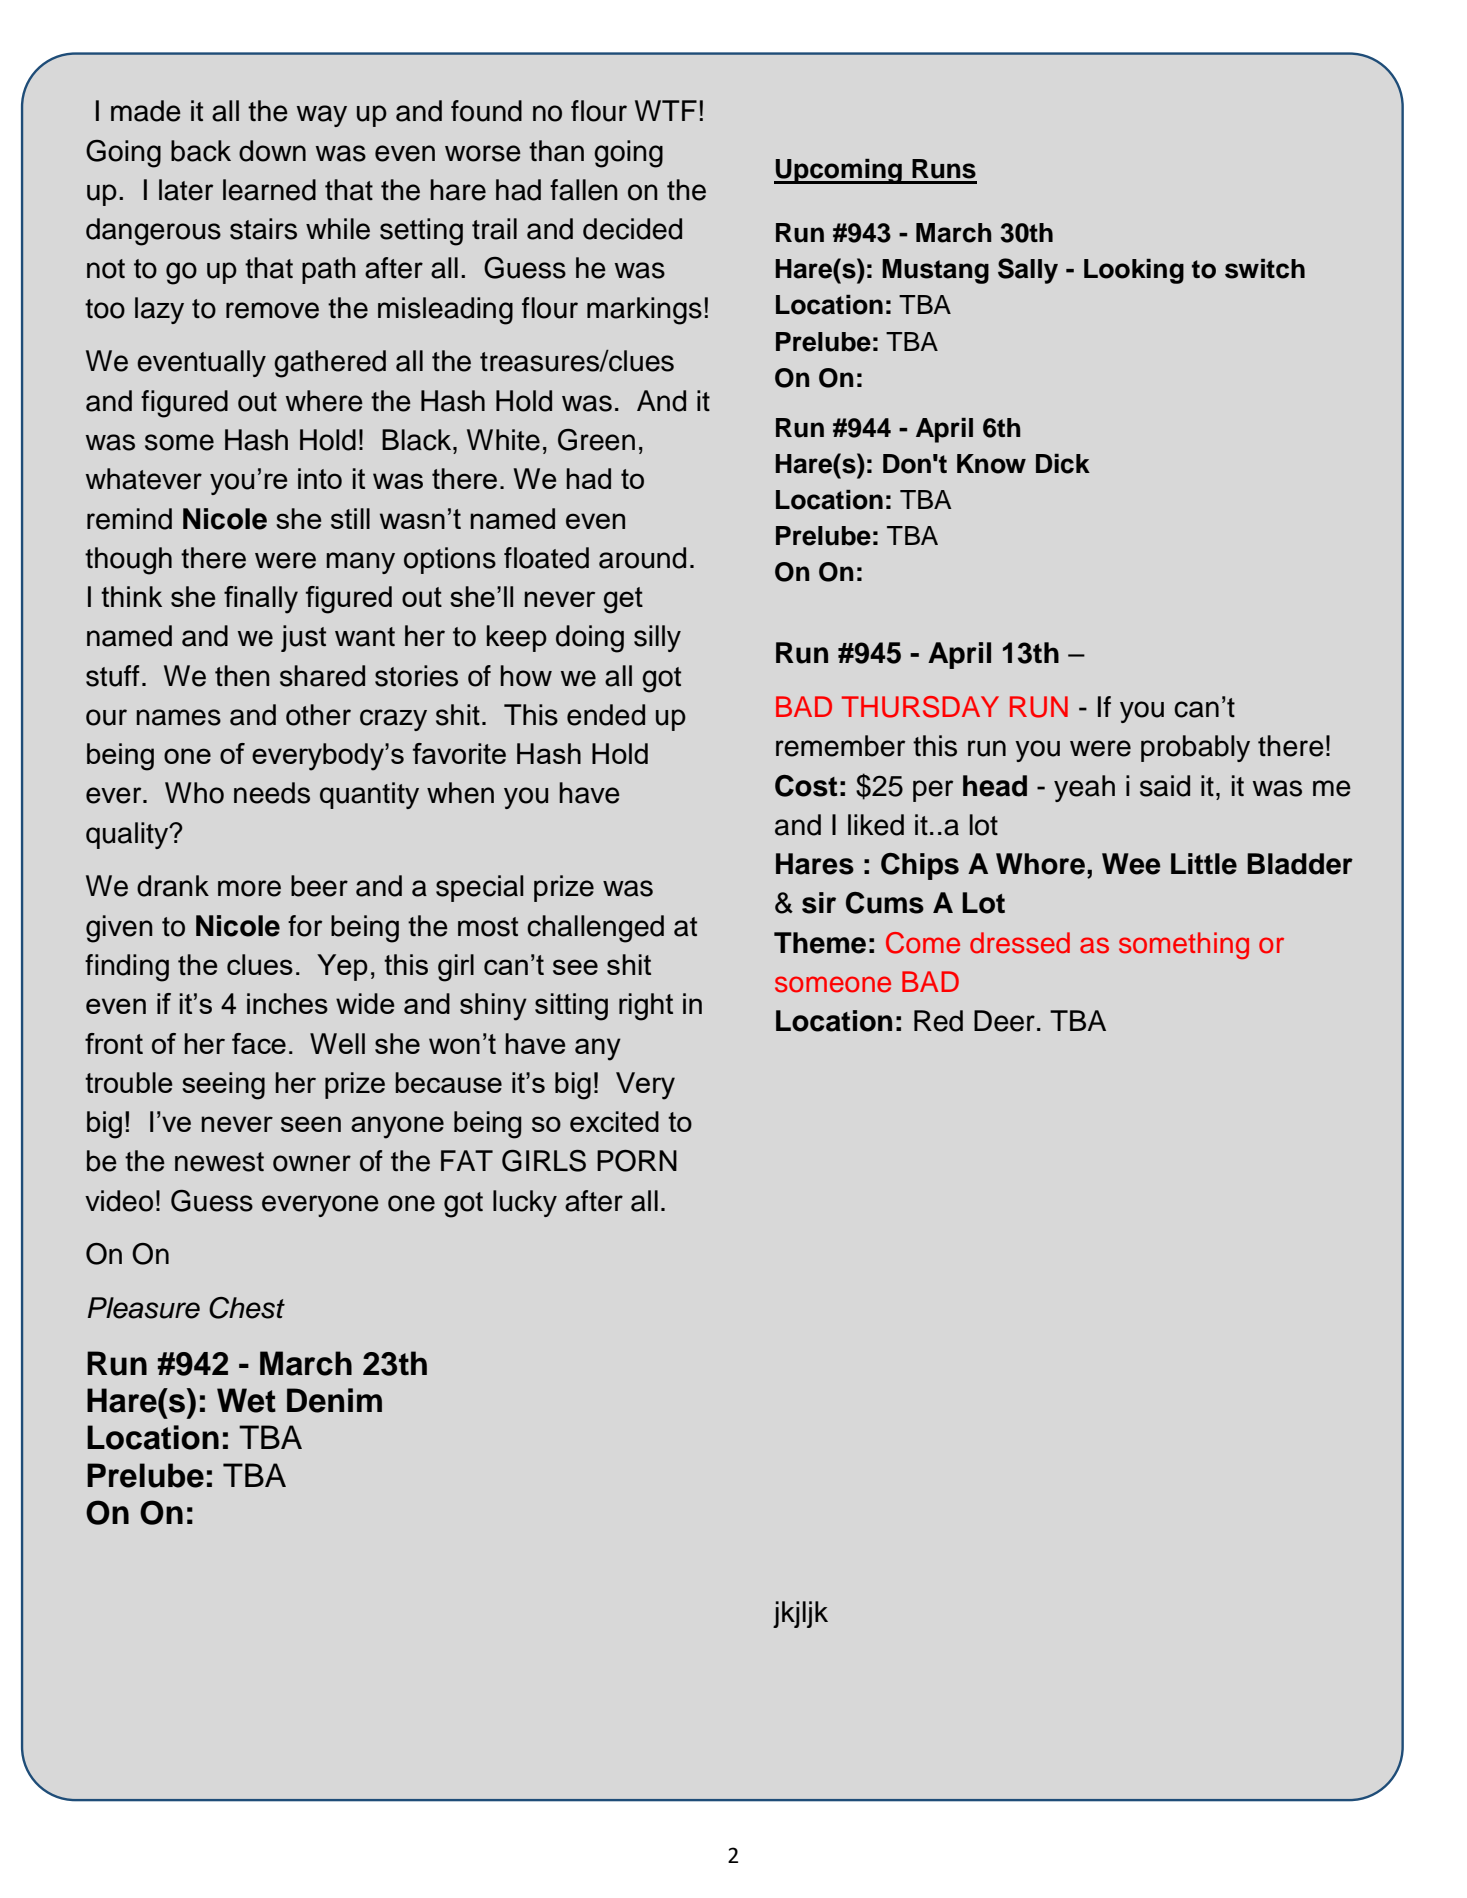 The image size is (1467, 1898). I want to click on Looking, so click(1134, 271).
